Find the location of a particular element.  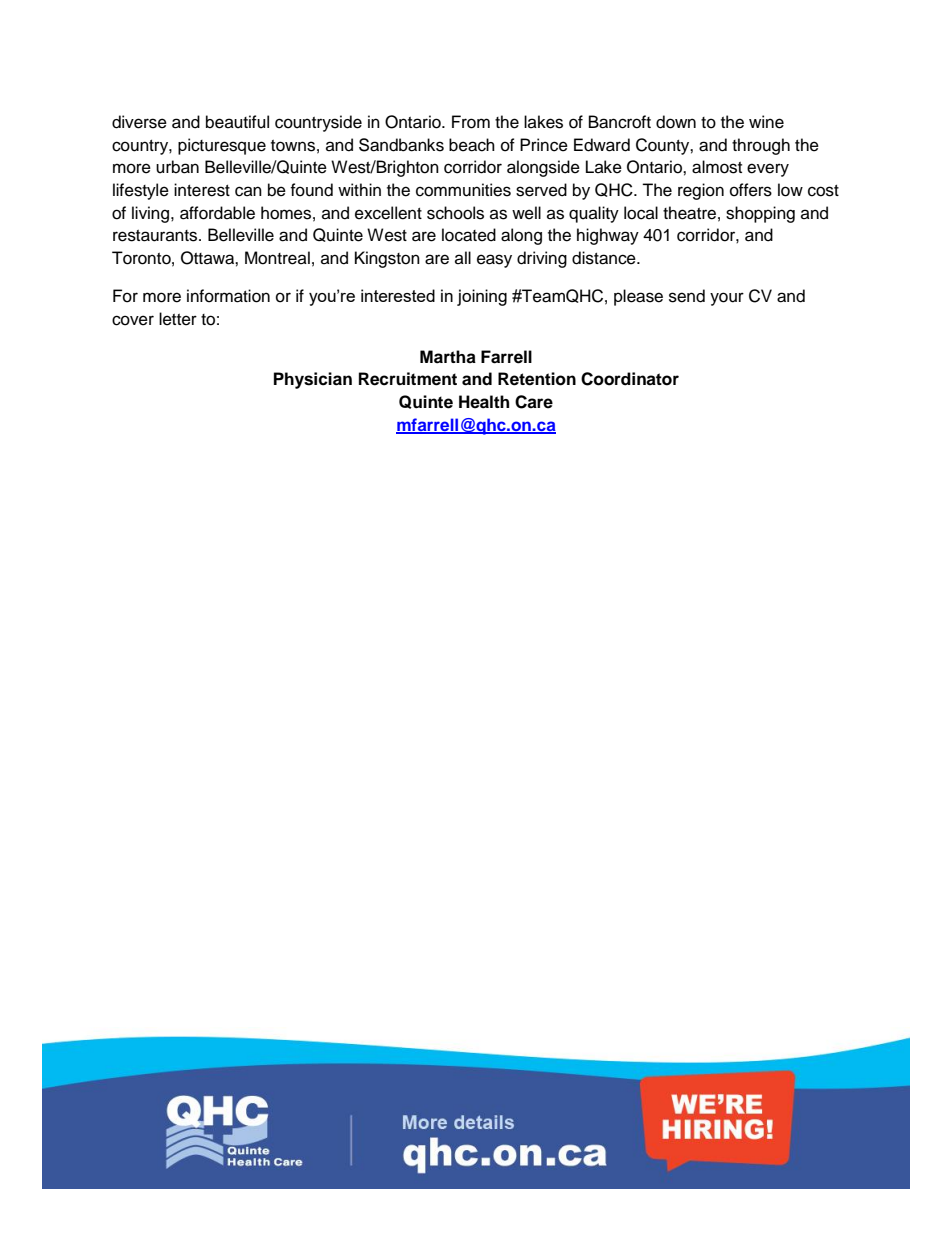

Montreal is located at coordinates (277, 258).
